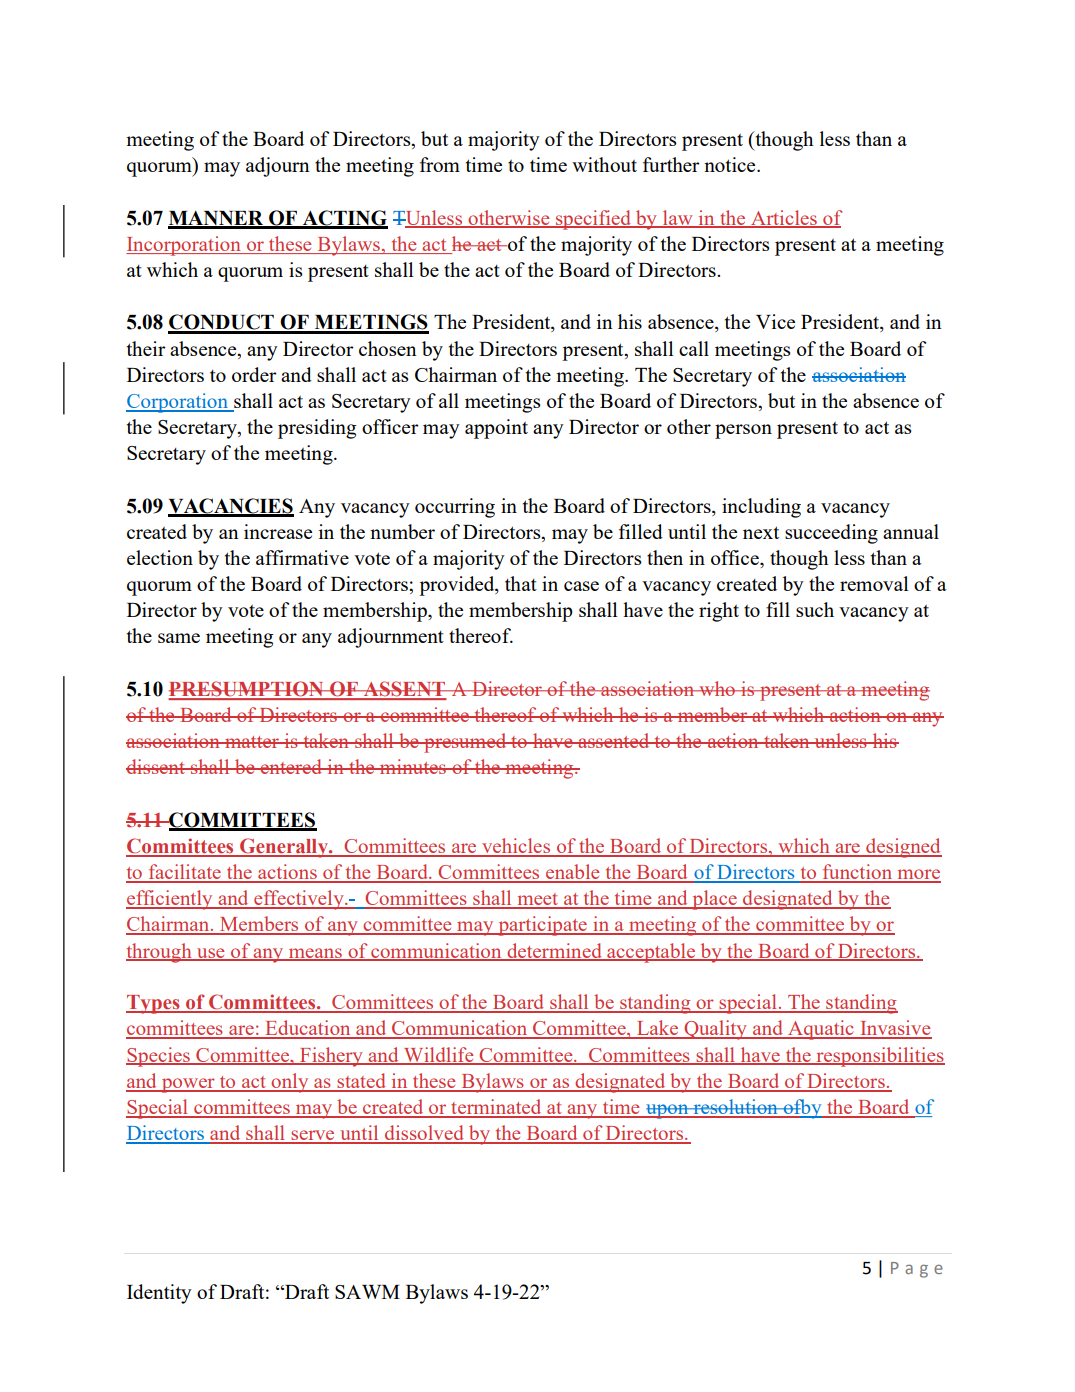  Describe the element at coordinates (440, 164) in the screenshot. I see `from` at that location.
